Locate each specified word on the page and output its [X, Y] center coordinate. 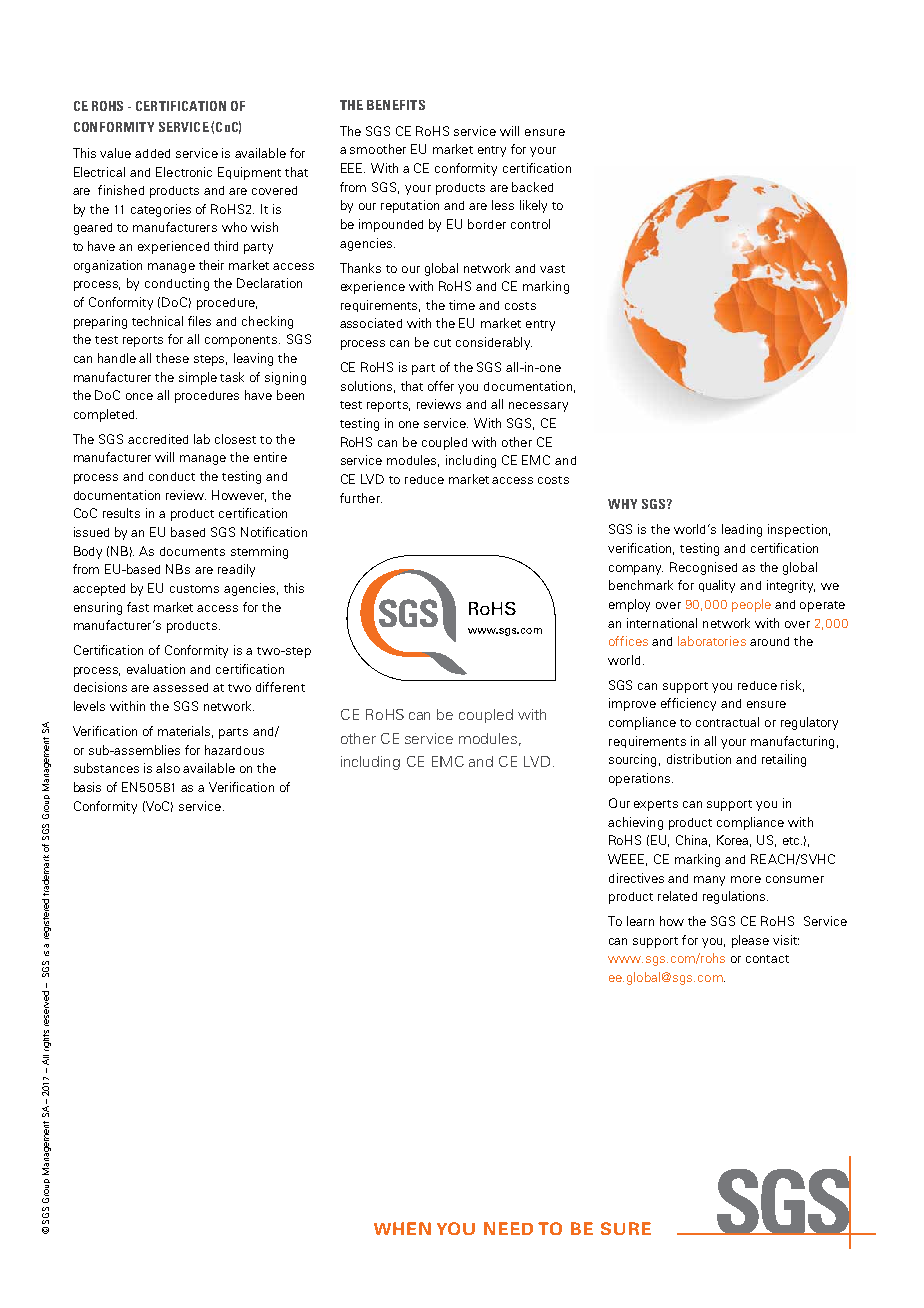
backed [532, 187]
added [152, 153]
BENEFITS [396, 105]
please [750, 941]
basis [87, 787]
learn [640, 921]
